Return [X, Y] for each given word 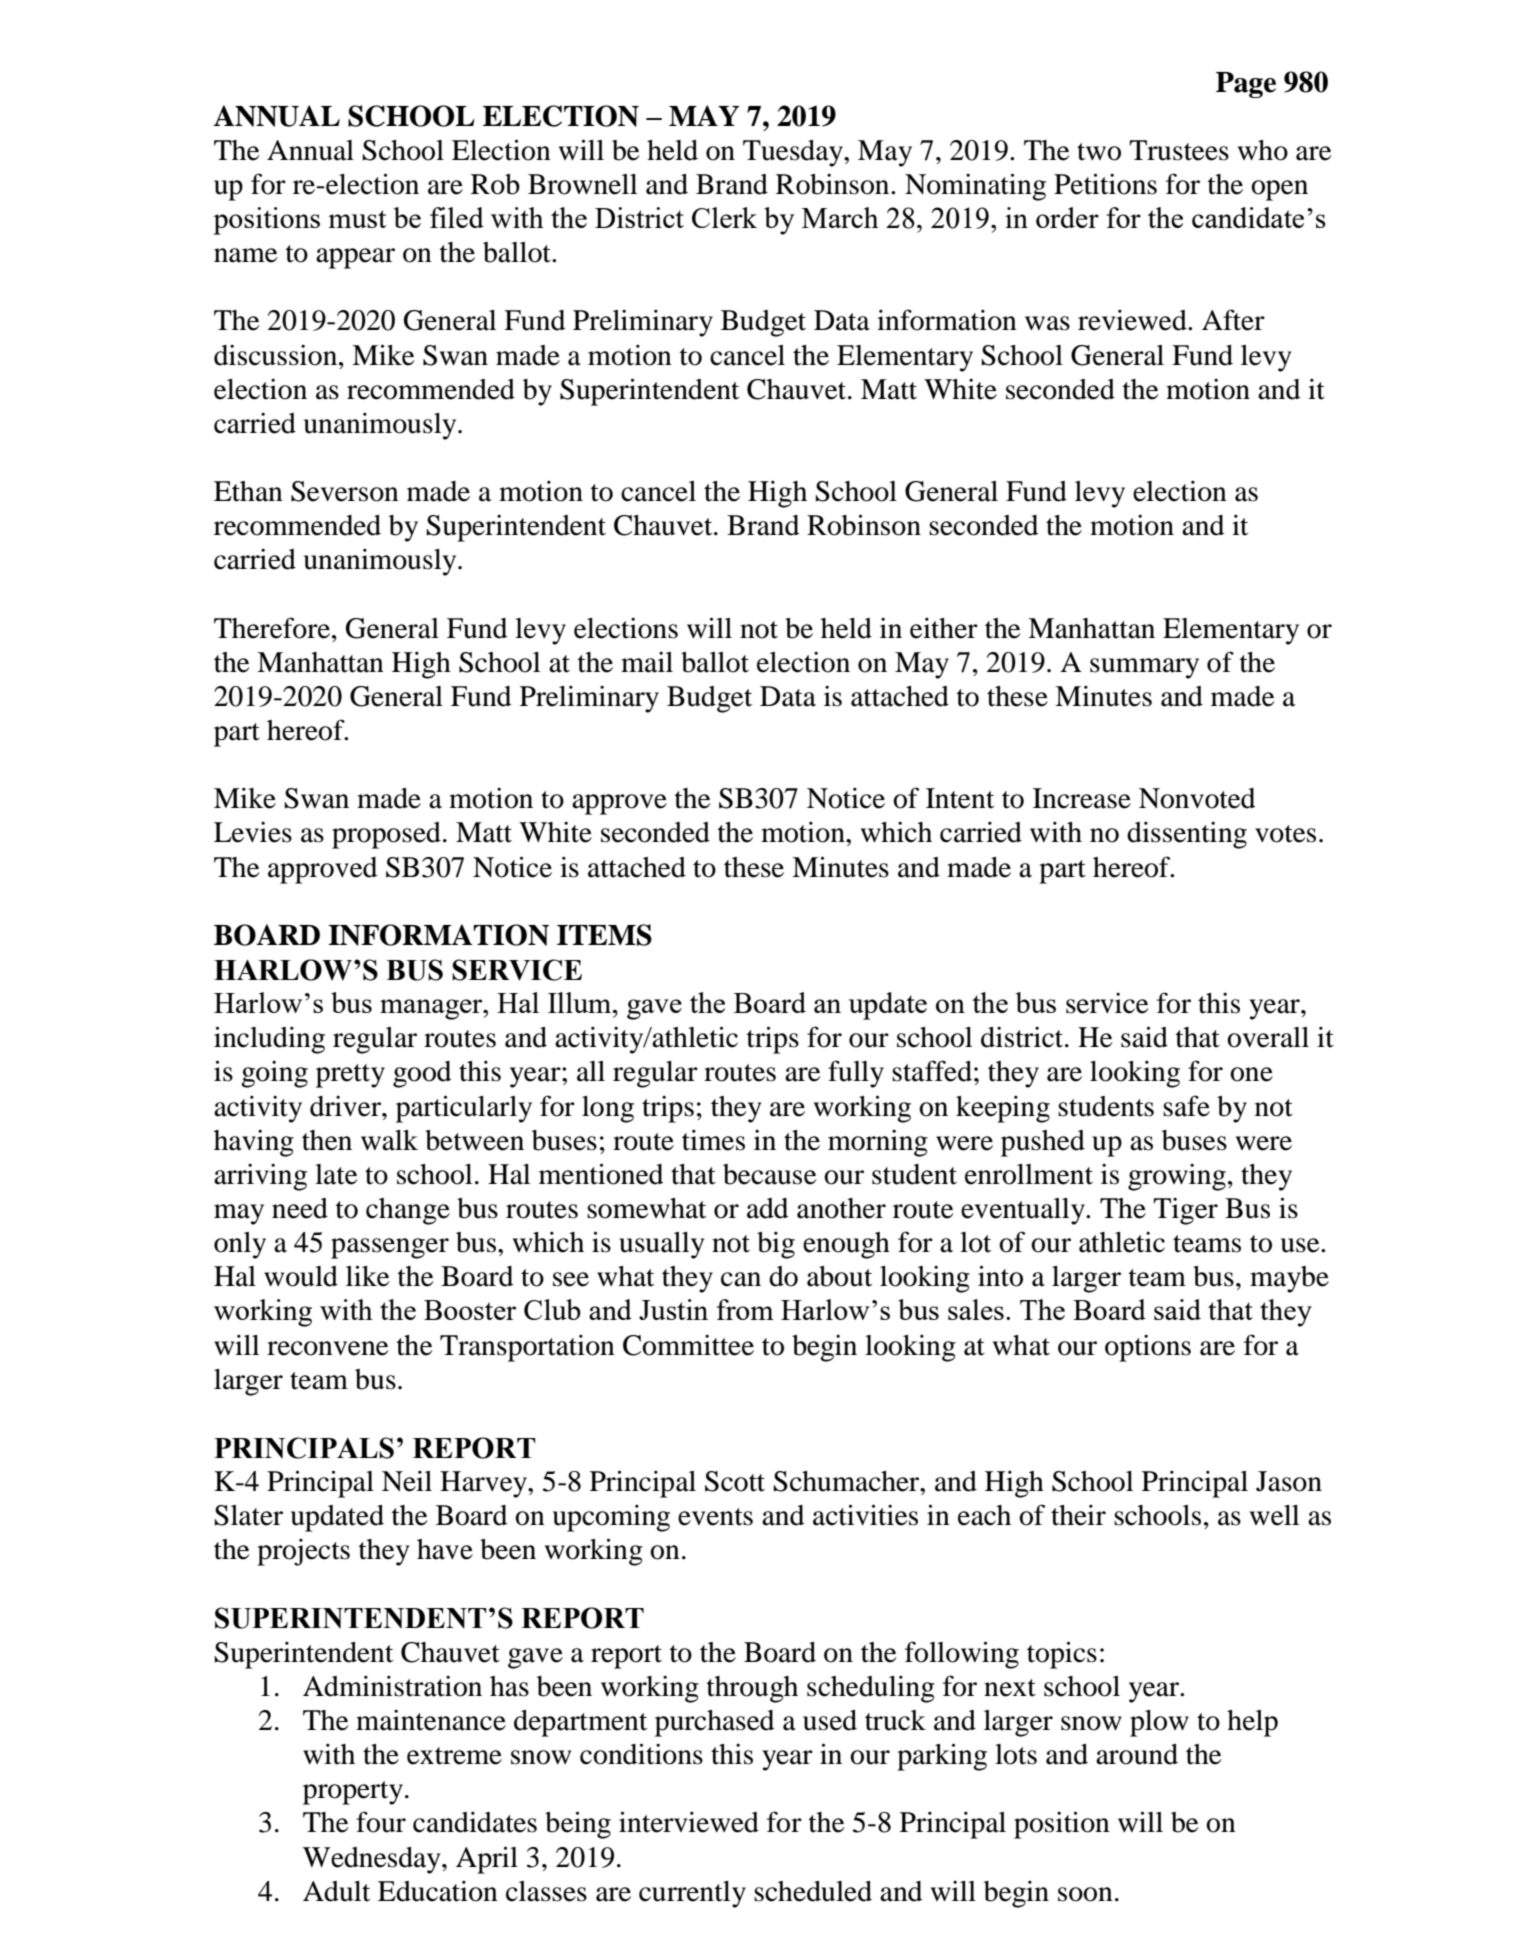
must [357, 219]
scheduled [813, 1891]
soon [1085, 1894]
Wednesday [373, 1860]
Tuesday [794, 153]
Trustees [1179, 150]
